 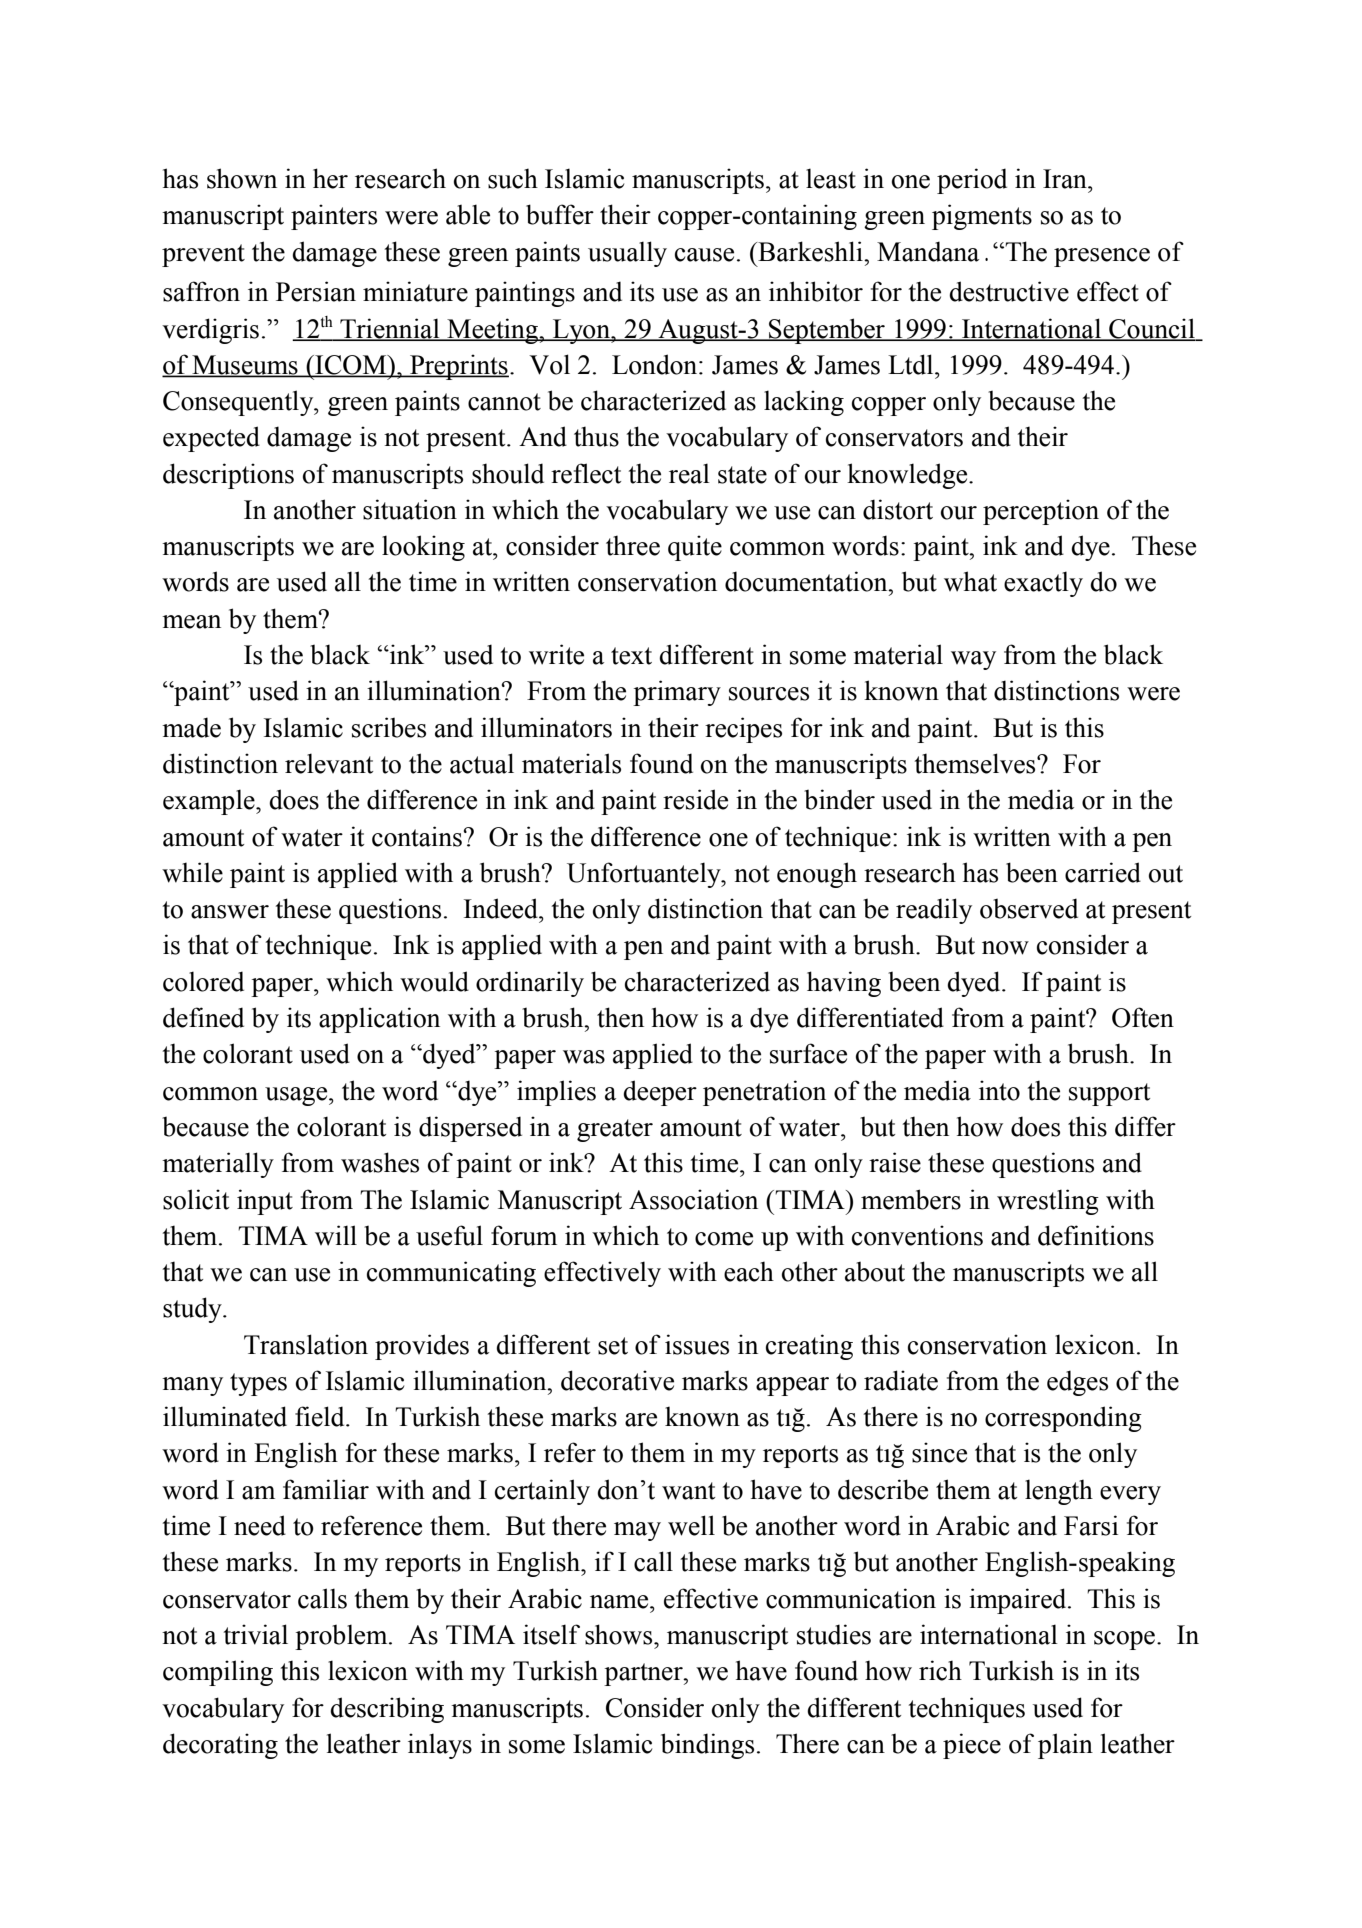 What do you see at coordinates (982, 217) in the screenshot?
I see `pigments` at bounding box center [982, 217].
